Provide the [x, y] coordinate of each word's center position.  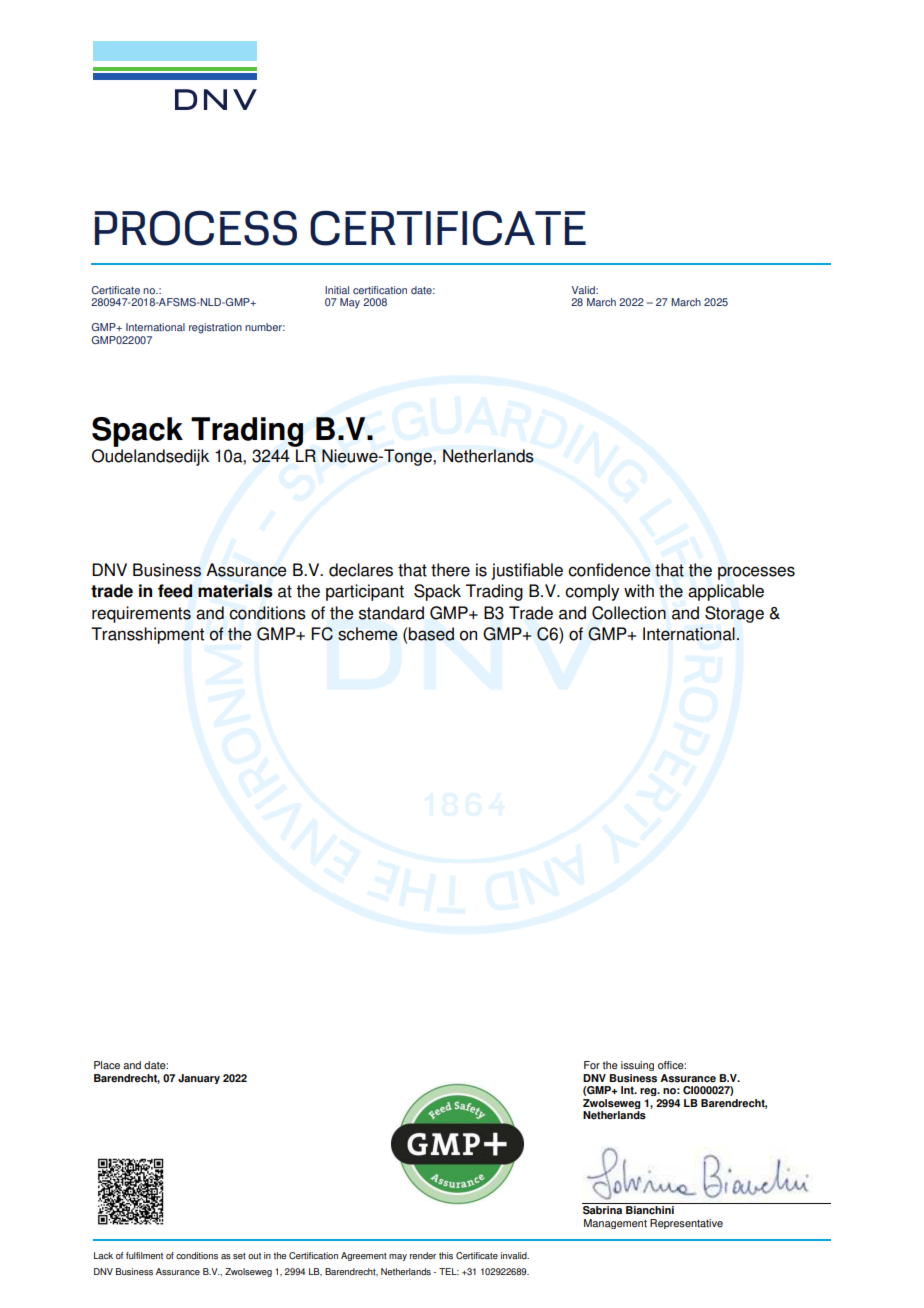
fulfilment [144, 1255]
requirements [141, 614]
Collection [629, 613]
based [431, 634]
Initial [337, 290]
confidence [609, 570]
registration [215, 328]
